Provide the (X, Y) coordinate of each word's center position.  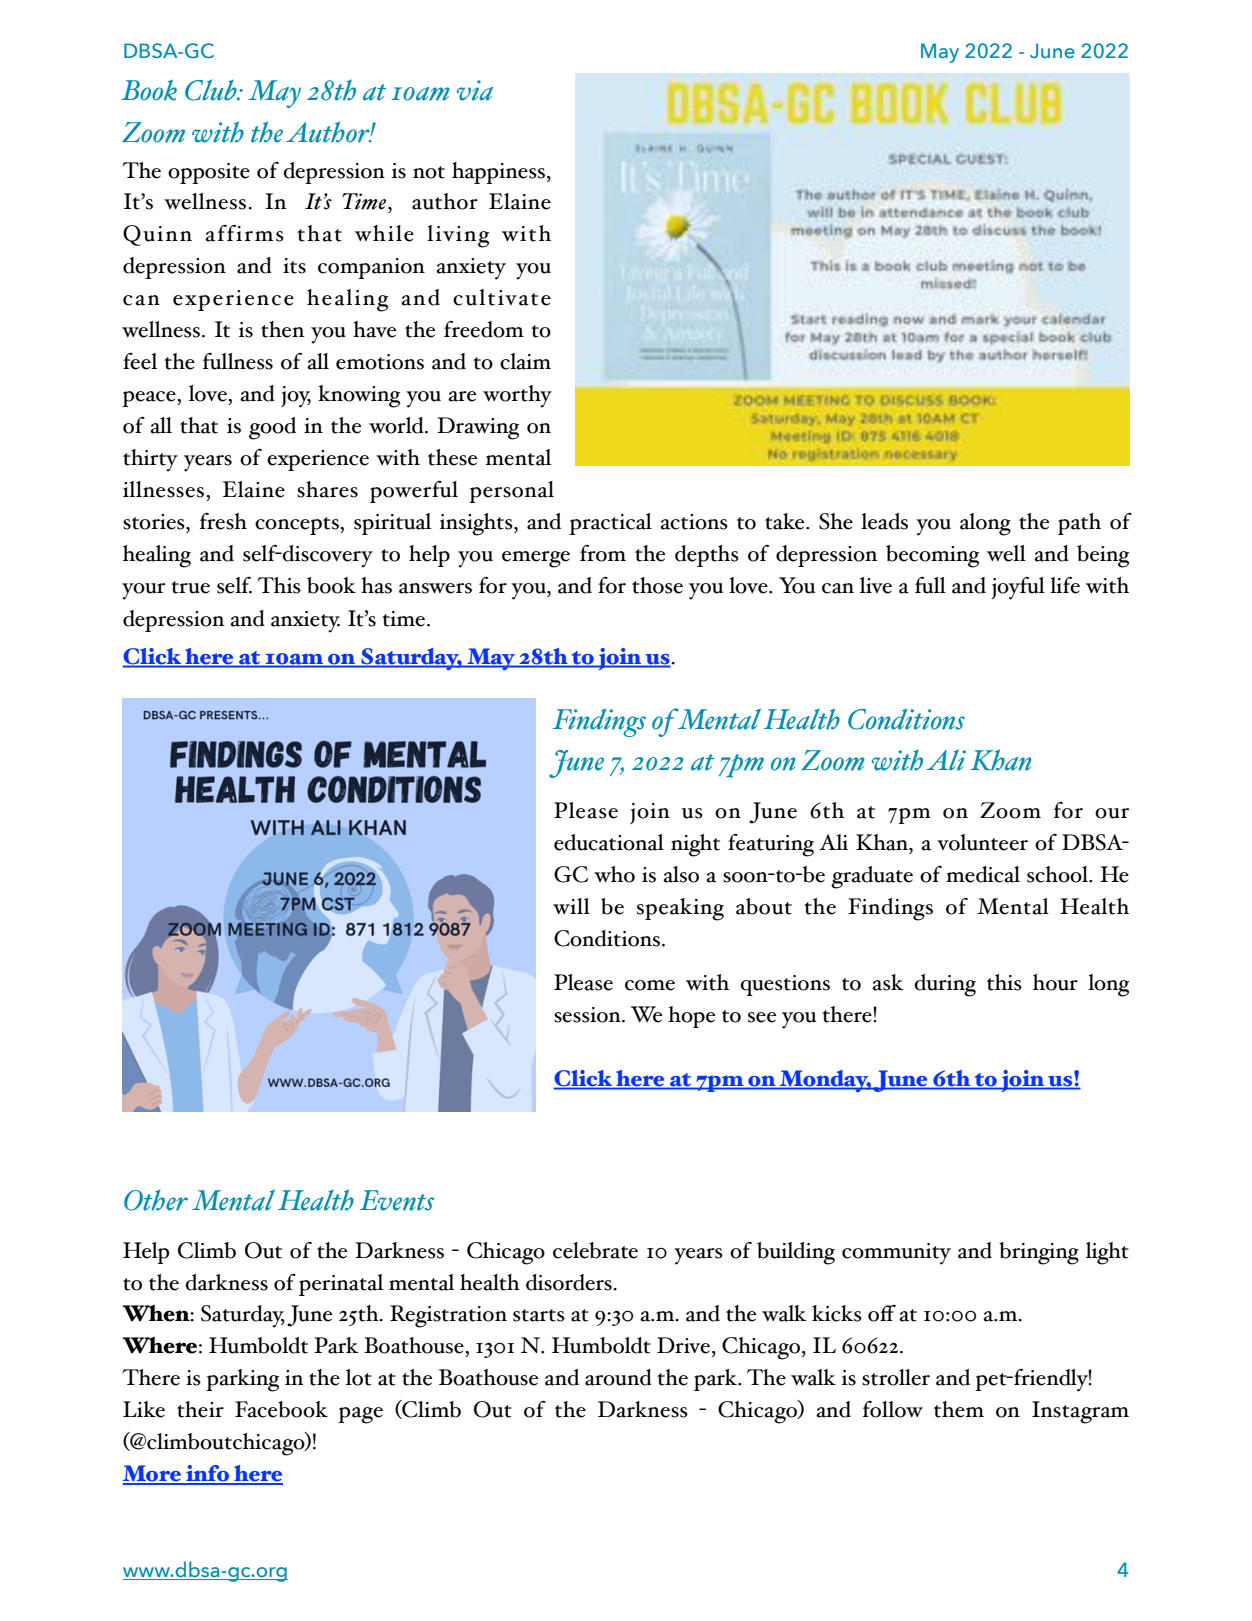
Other (156, 1200)
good (272, 428)
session (588, 1015)
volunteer (982, 842)
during (945, 985)
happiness (498, 173)
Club (212, 90)
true (191, 587)
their (200, 1409)
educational (609, 842)
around (618, 1377)
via (474, 90)
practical (610, 524)
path (1079, 524)
